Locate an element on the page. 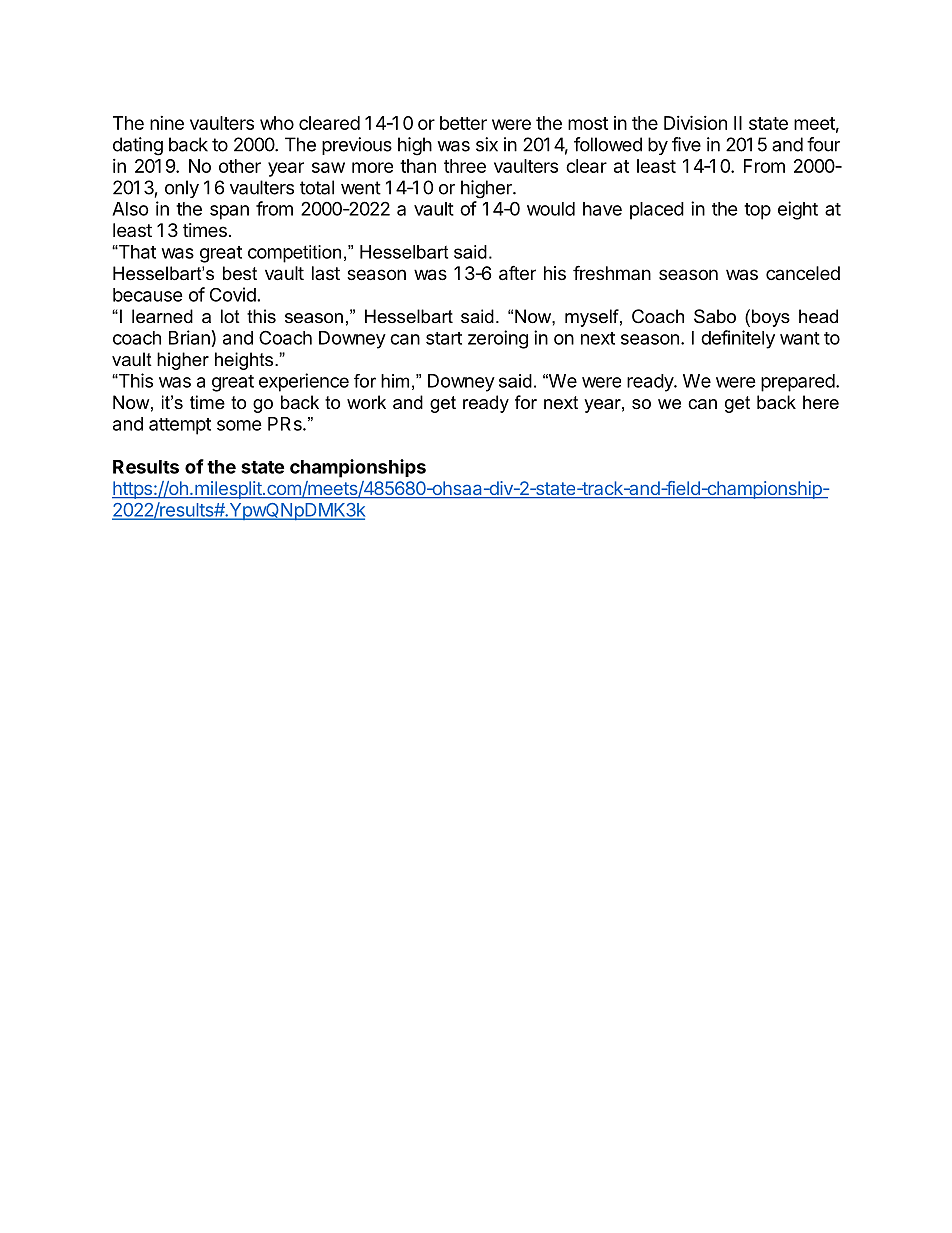  canceled is located at coordinates (803, 273).
